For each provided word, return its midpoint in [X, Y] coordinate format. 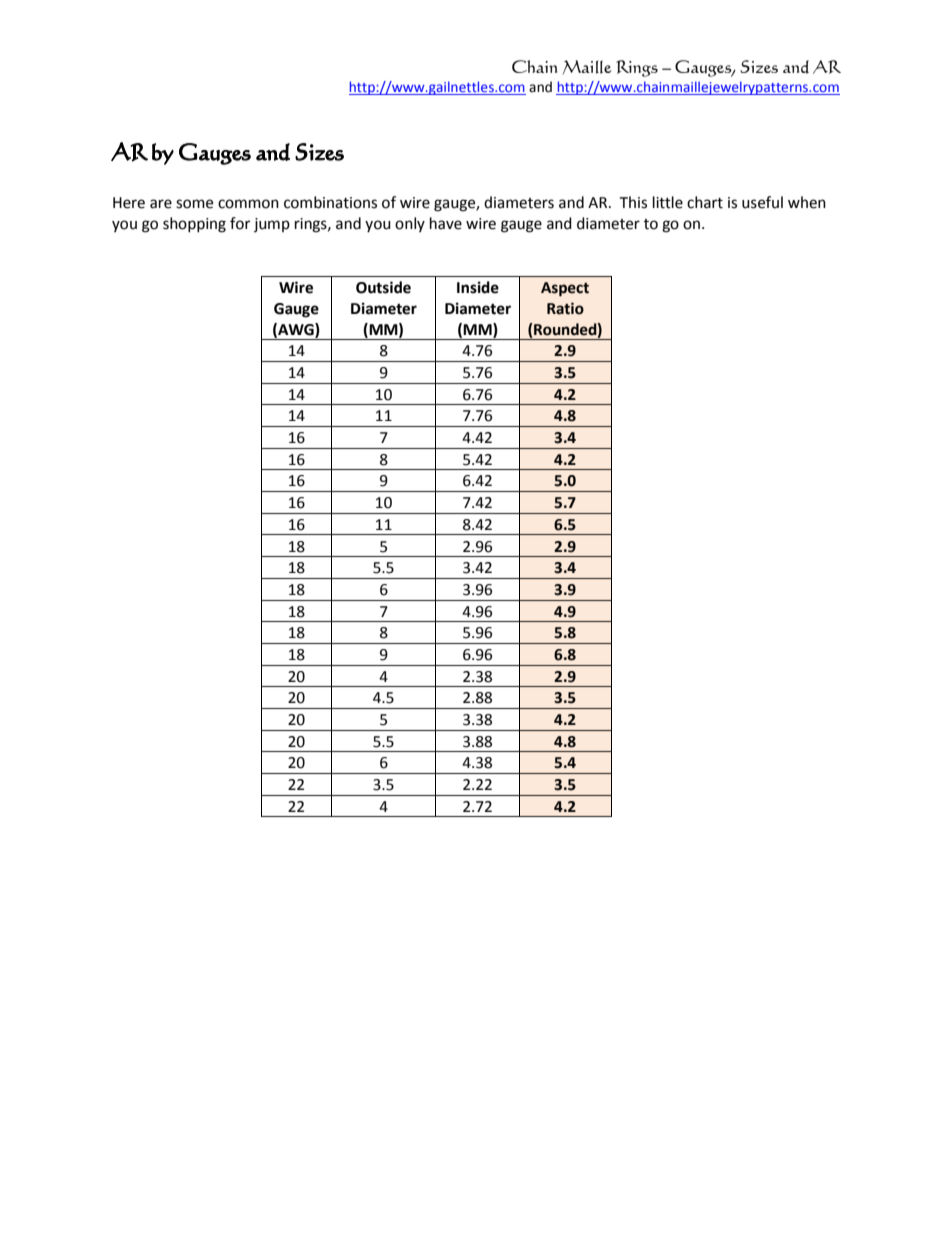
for [240, 223]
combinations [330, 202]
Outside [383, 287]
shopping [194, 225]
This [633, 202]
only [410, 224]
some [194, 204]
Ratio [565, 308]
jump [272, 225]
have [446, 223]
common [248, 204]
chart [705, 202]
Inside [478, 287]
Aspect [565, 289]
